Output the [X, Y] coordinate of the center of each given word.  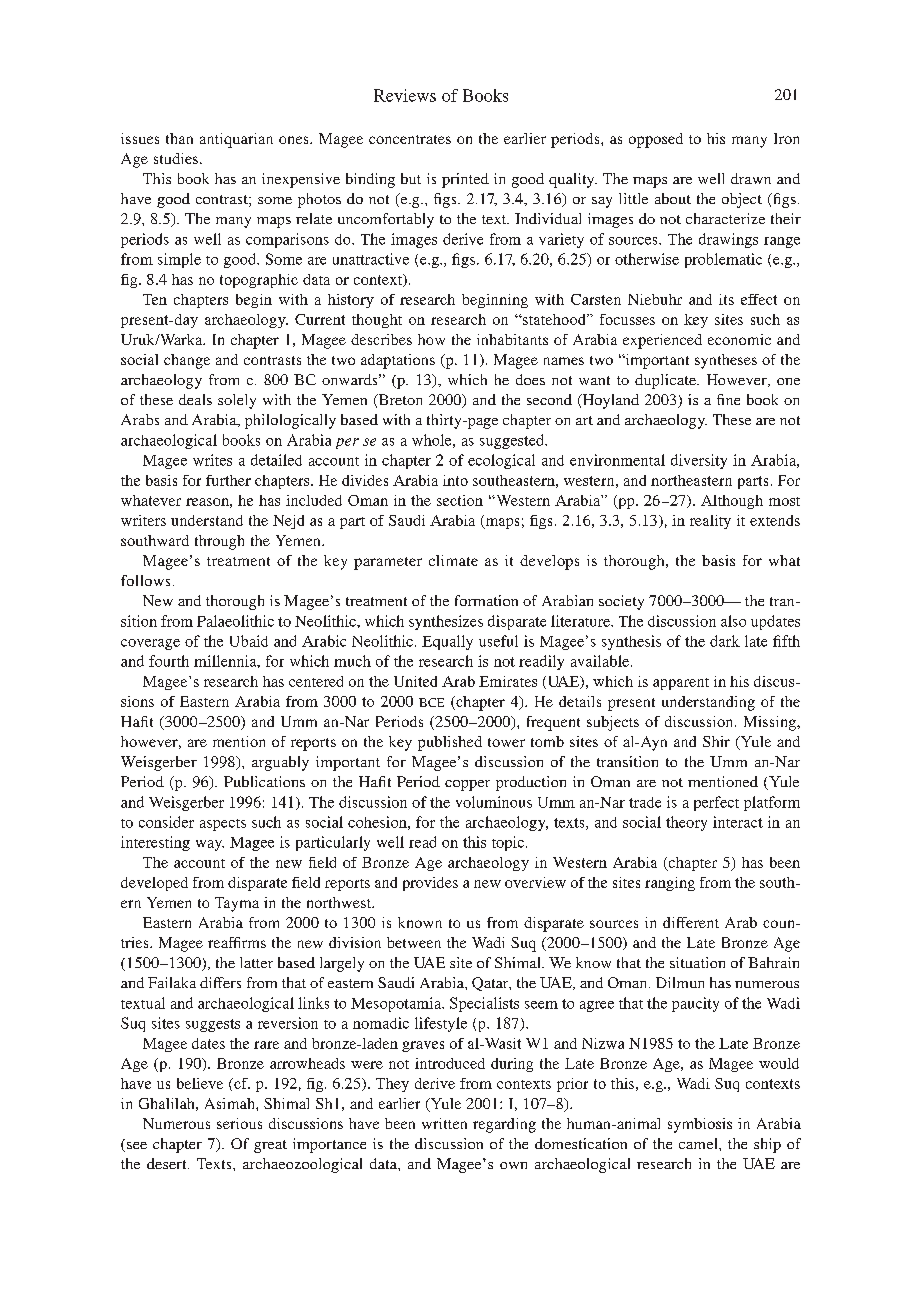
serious [239, 1123]
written [444, 1123]
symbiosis [700, 1125]
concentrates [410, 139]
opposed [656, 140]
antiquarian [236, 140]
